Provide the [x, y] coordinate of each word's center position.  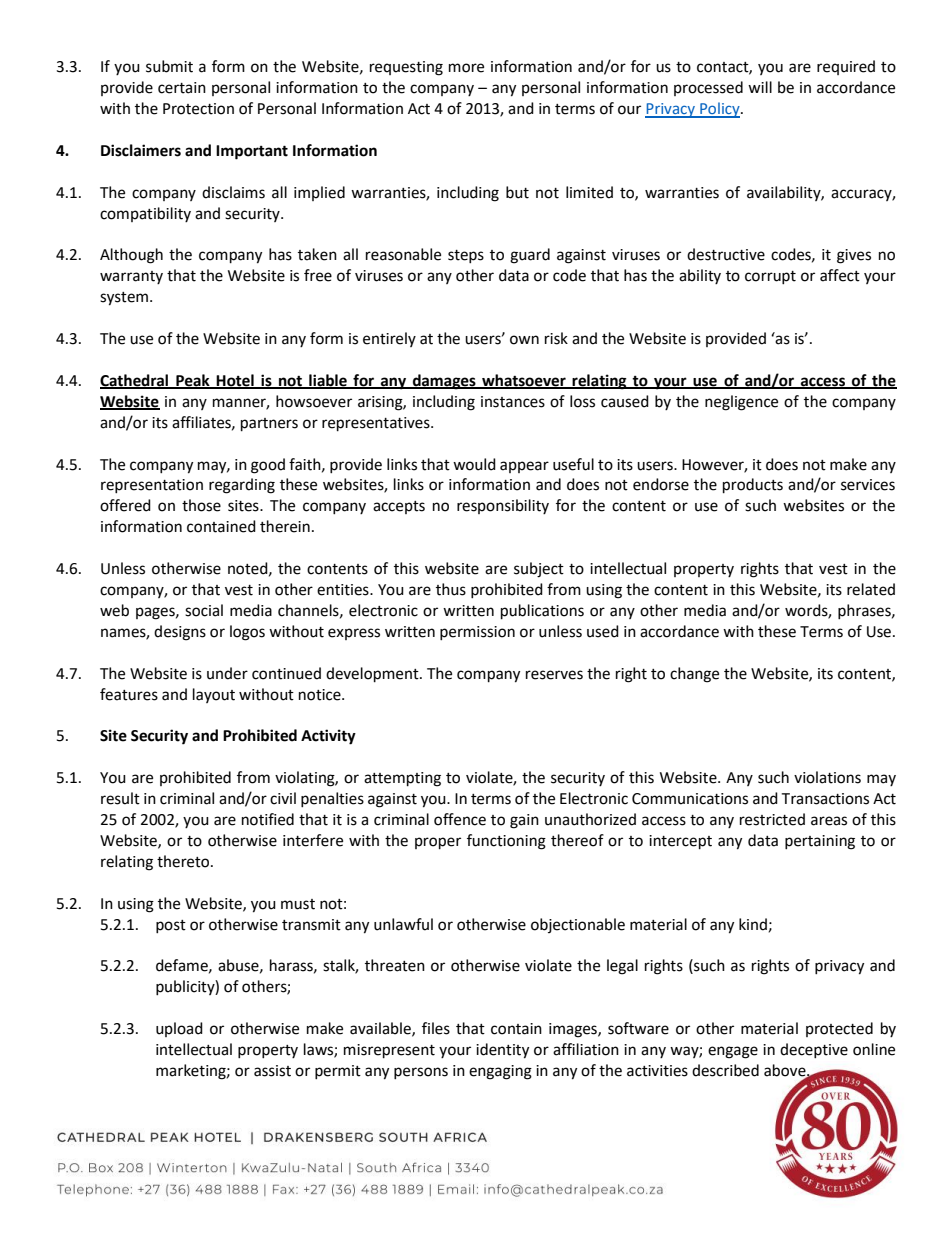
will [760, 87]
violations [827, 777]
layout [214, 695]
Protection [198, 109]
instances [513, 402]
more [466, 68]
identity [502, 1051]
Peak [193, 381]
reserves [554, 675]
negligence [741, 403]
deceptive [814, 1050]
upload [179, 1029]
